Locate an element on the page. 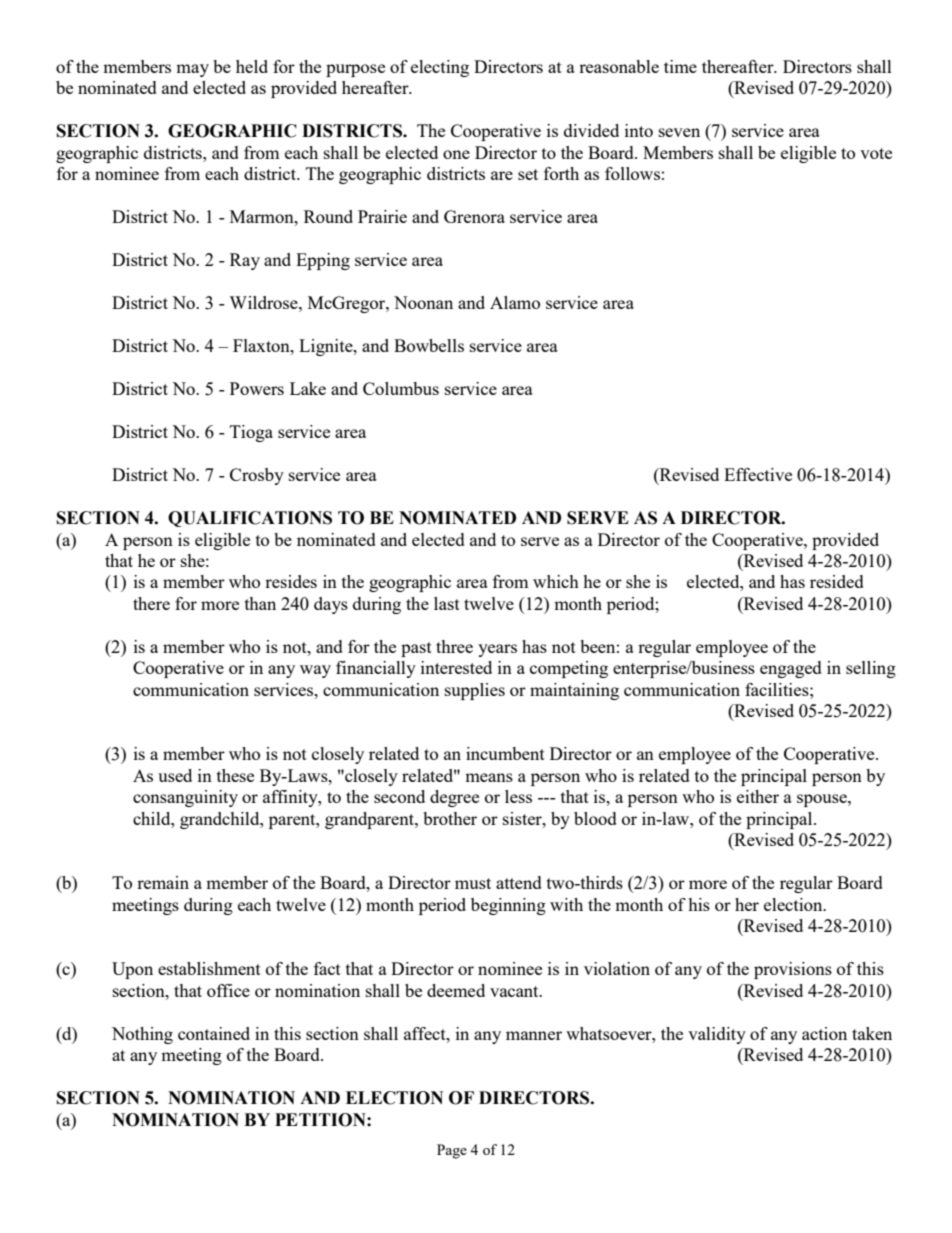  resided is located at coordinates (837, 581).
